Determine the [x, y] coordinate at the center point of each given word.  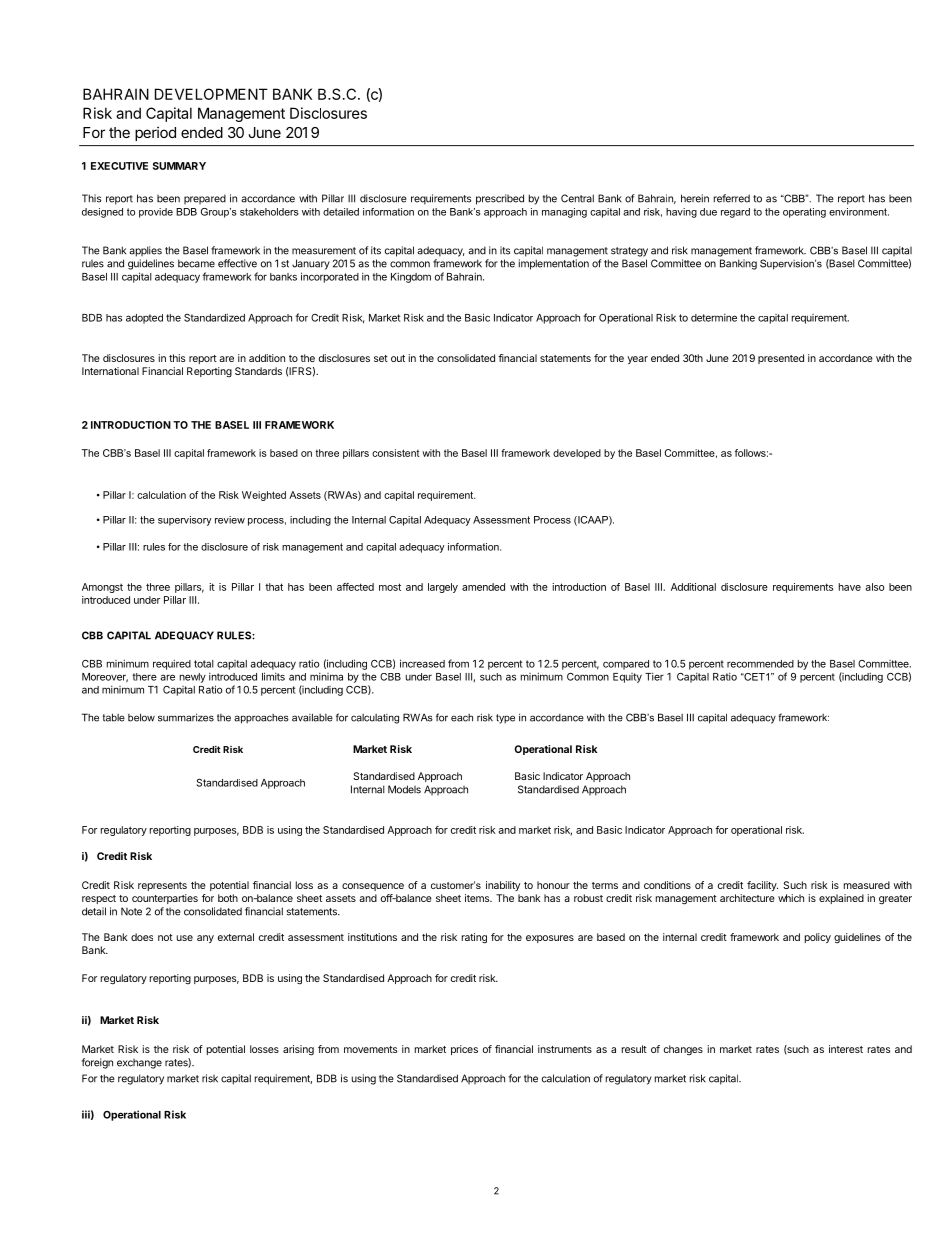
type [505, 719]
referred [732, 198]
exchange [139, 1064]
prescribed [500, 199]
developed [577, 454]
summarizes [186, 717]
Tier [654, 676]
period [155, 134]
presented [781, 359]
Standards [258, 371]
